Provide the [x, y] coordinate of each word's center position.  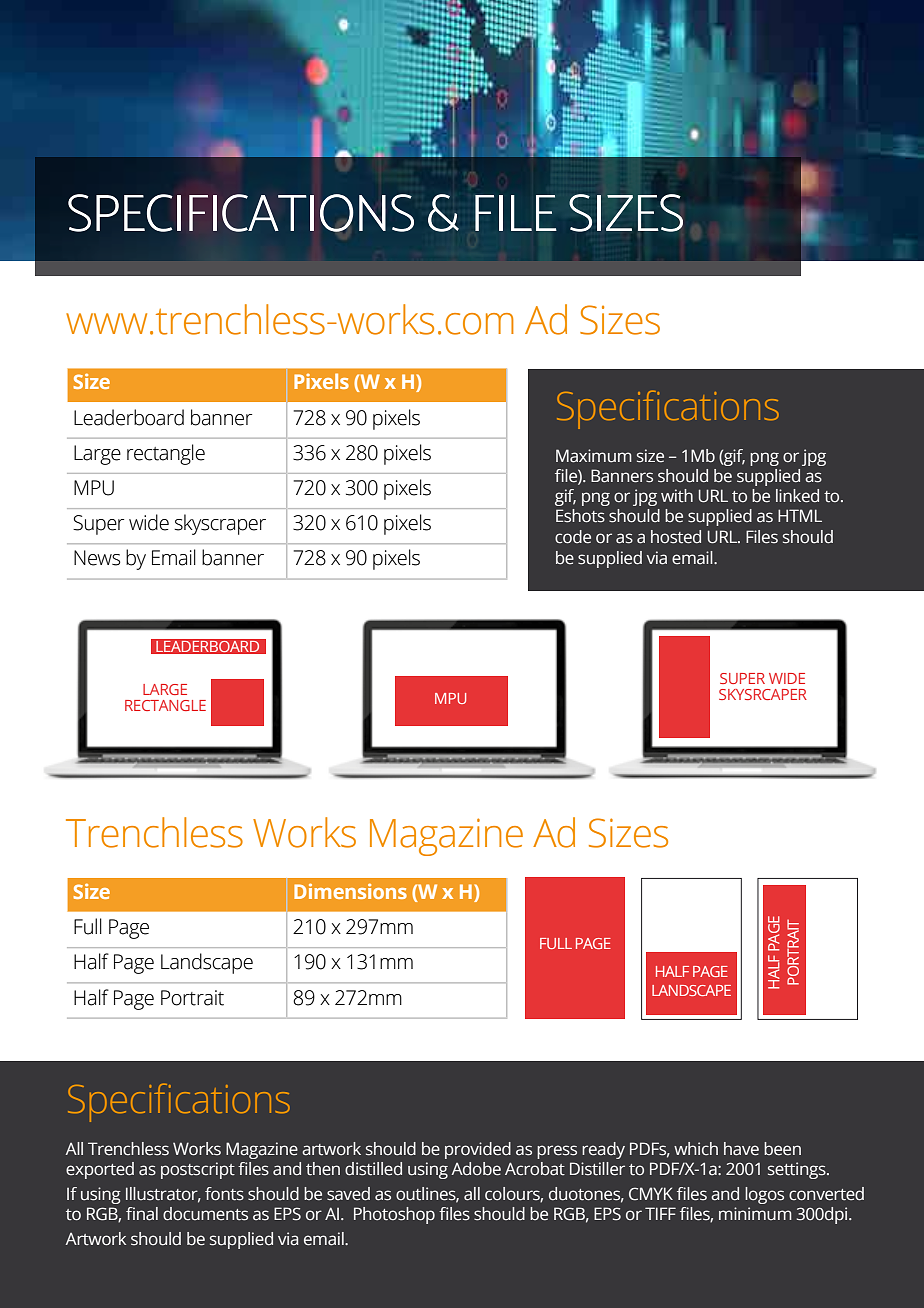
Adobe [476, 1169]
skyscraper [220, 524]
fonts [224, 1194]
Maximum [594, 456]
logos [764, 1195]
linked [797, 496]
